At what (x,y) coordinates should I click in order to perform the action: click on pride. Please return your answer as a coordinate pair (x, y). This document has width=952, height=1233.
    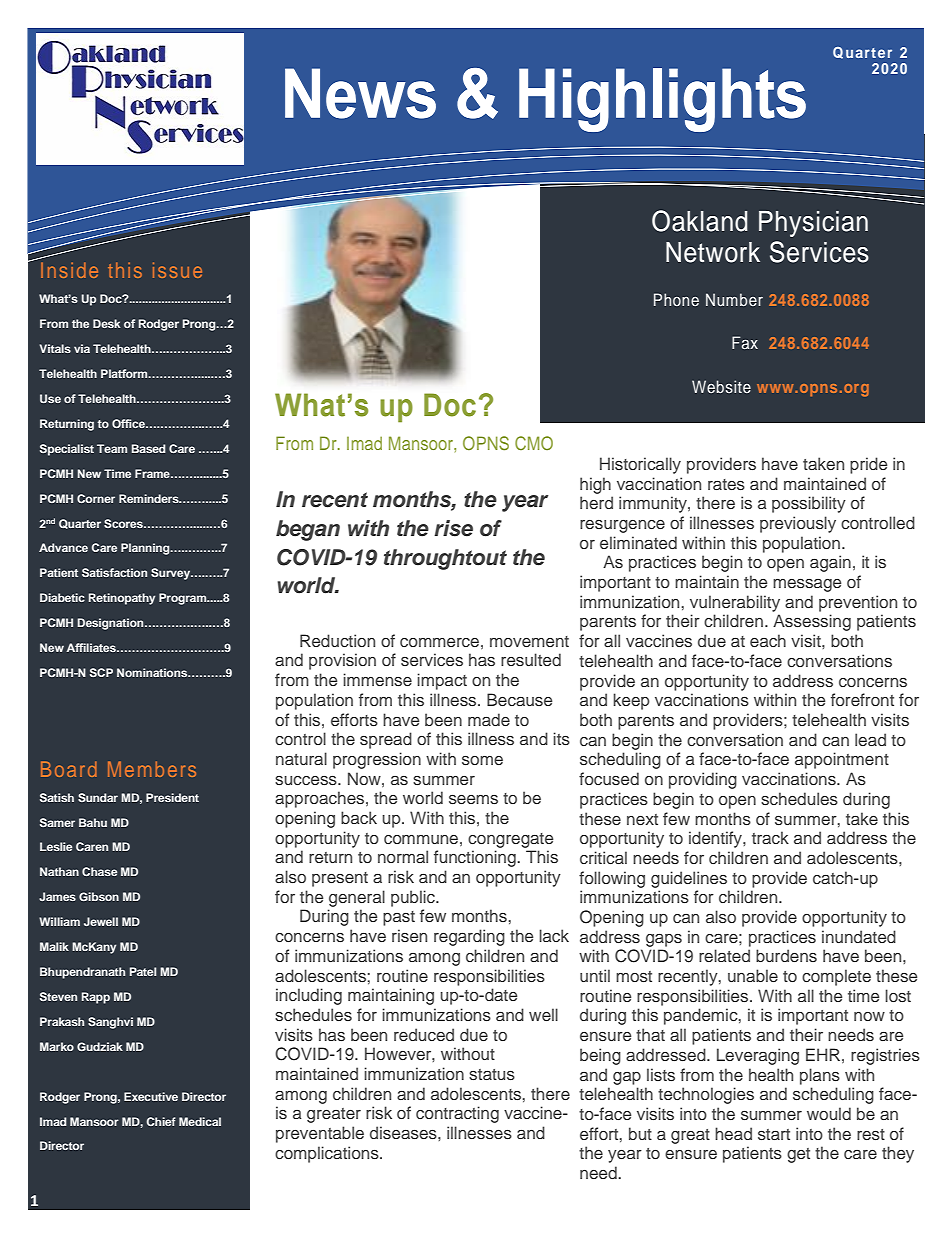
    Looking at the image, I should click on (868, 465).
